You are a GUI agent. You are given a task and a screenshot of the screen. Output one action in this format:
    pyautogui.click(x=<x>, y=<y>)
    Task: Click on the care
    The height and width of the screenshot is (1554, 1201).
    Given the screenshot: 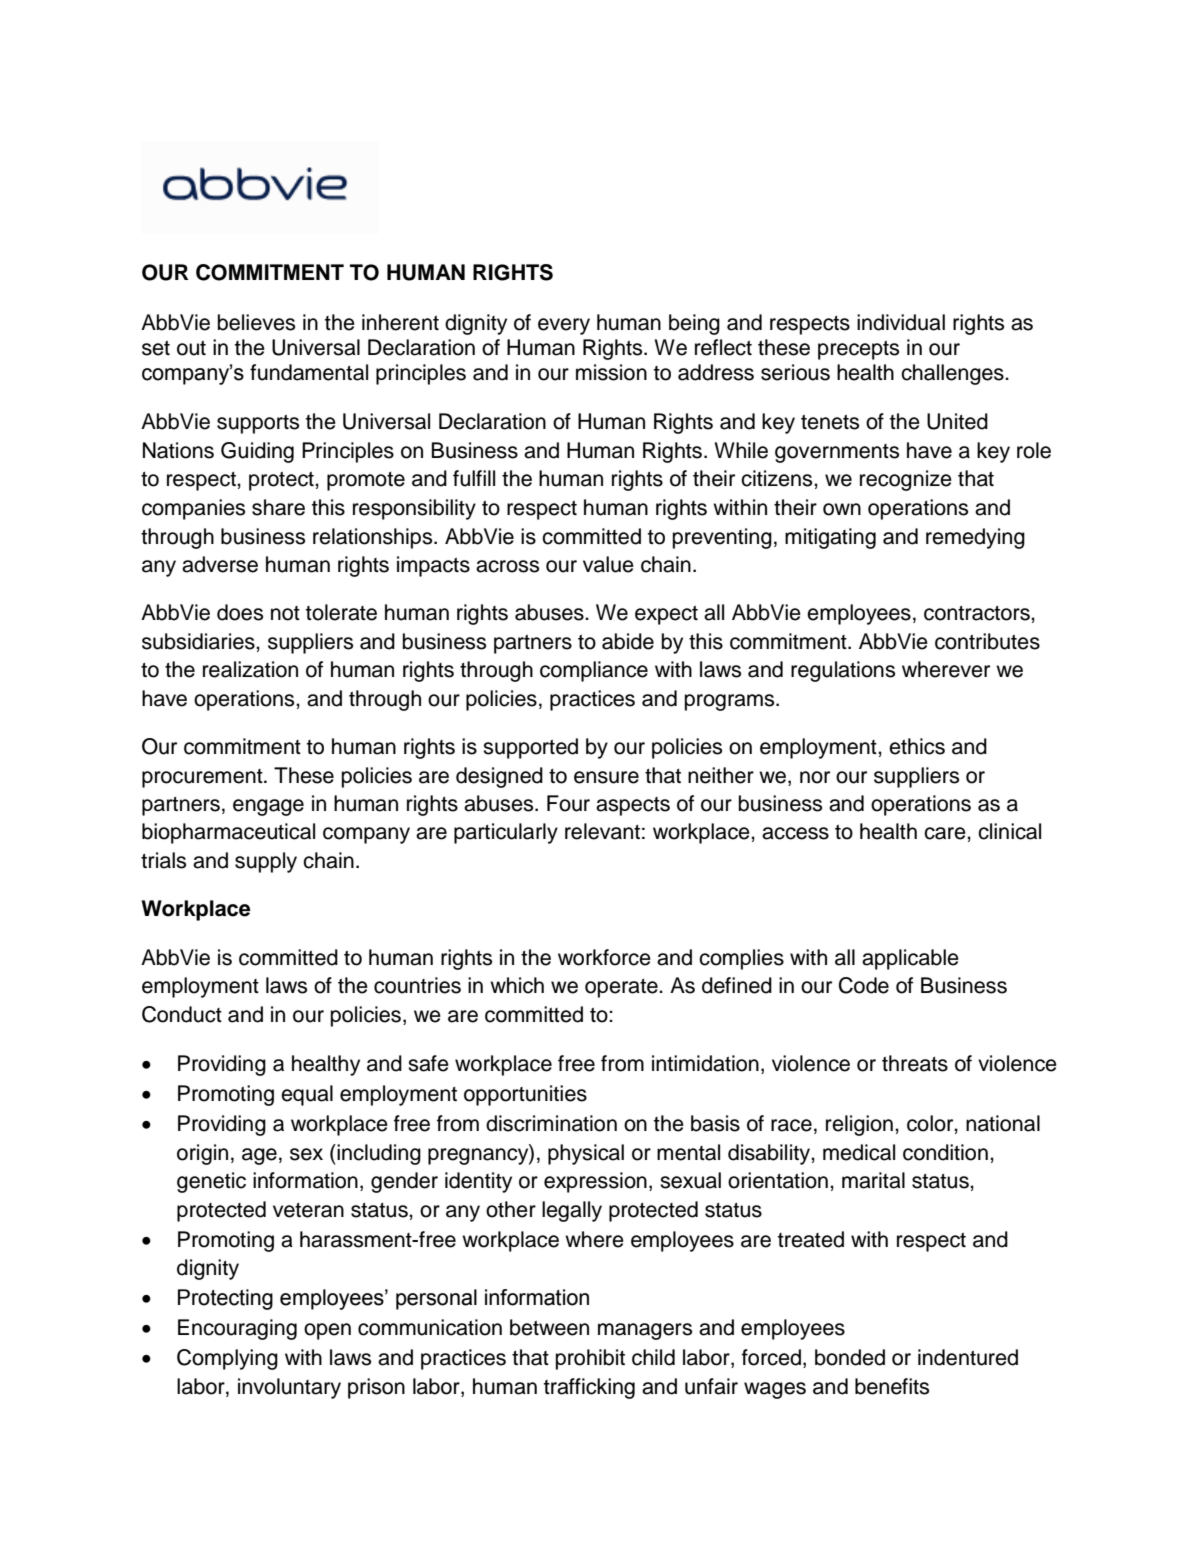 What is the action you would take?
    pyautogui.click(x=946, y=833)
